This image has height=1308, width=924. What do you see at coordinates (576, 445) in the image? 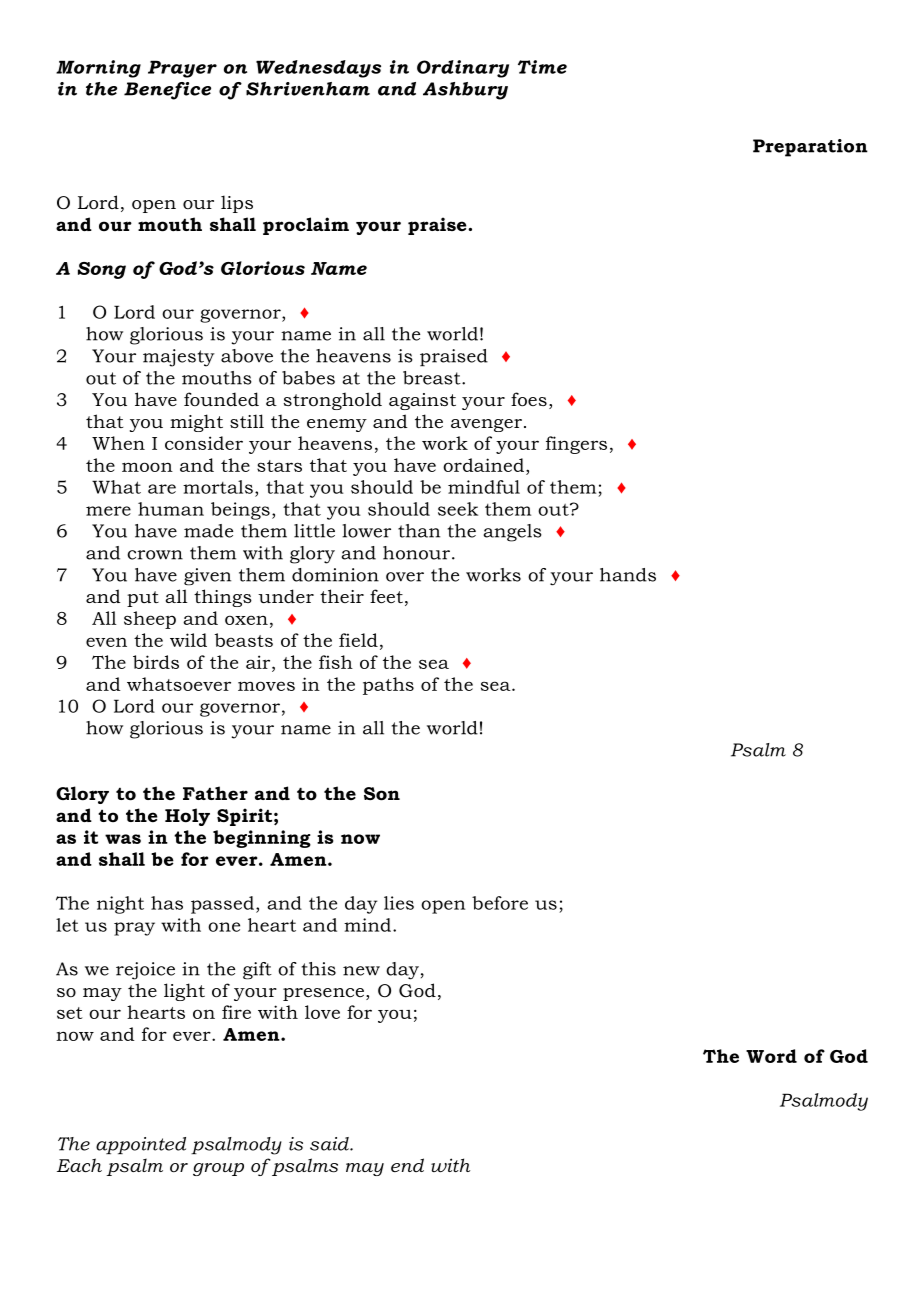
I see `fingers` at bounding box center [576, 445].
